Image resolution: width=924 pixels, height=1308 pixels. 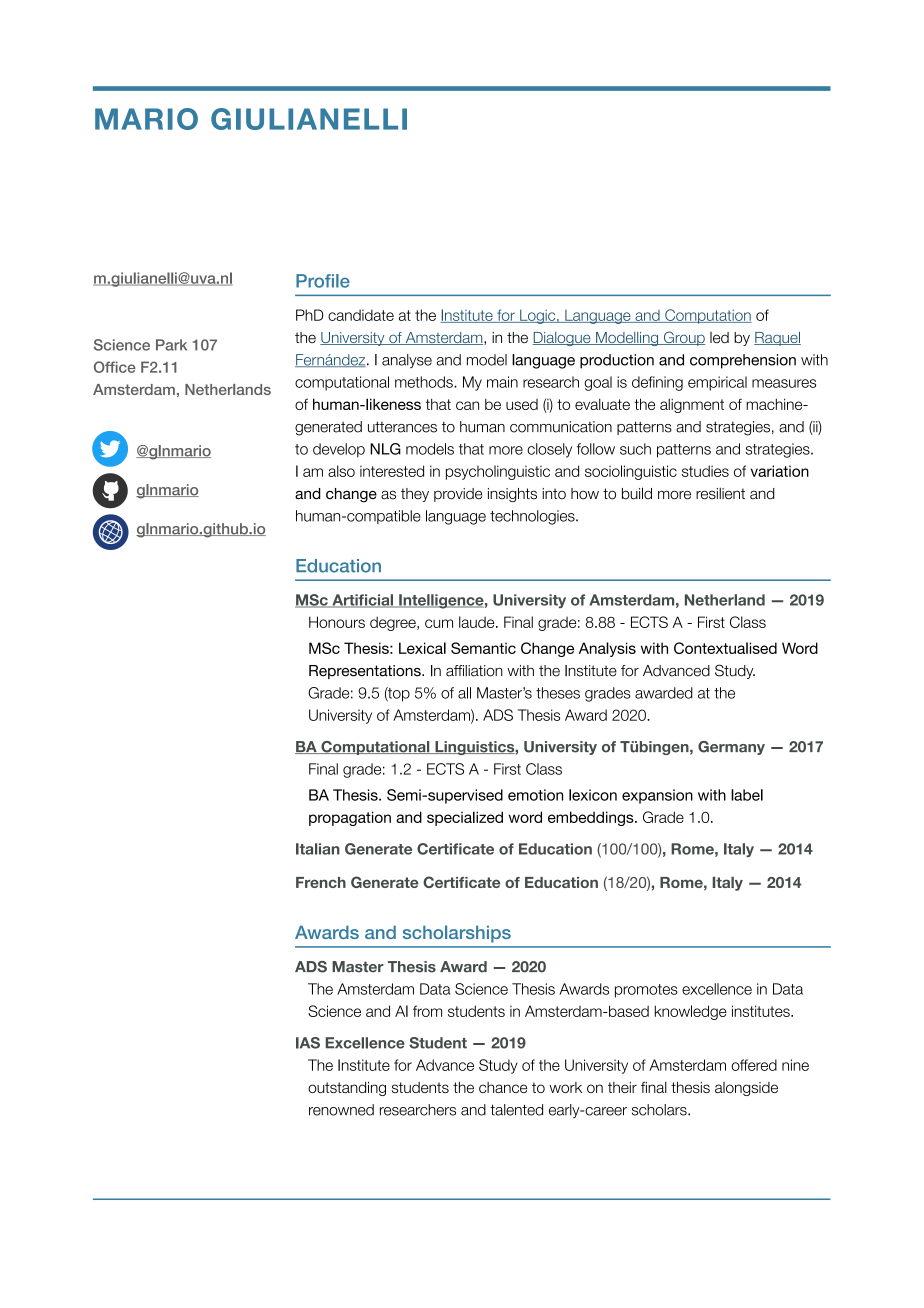 I want to click on resilient, so click(x=720, y=494).
